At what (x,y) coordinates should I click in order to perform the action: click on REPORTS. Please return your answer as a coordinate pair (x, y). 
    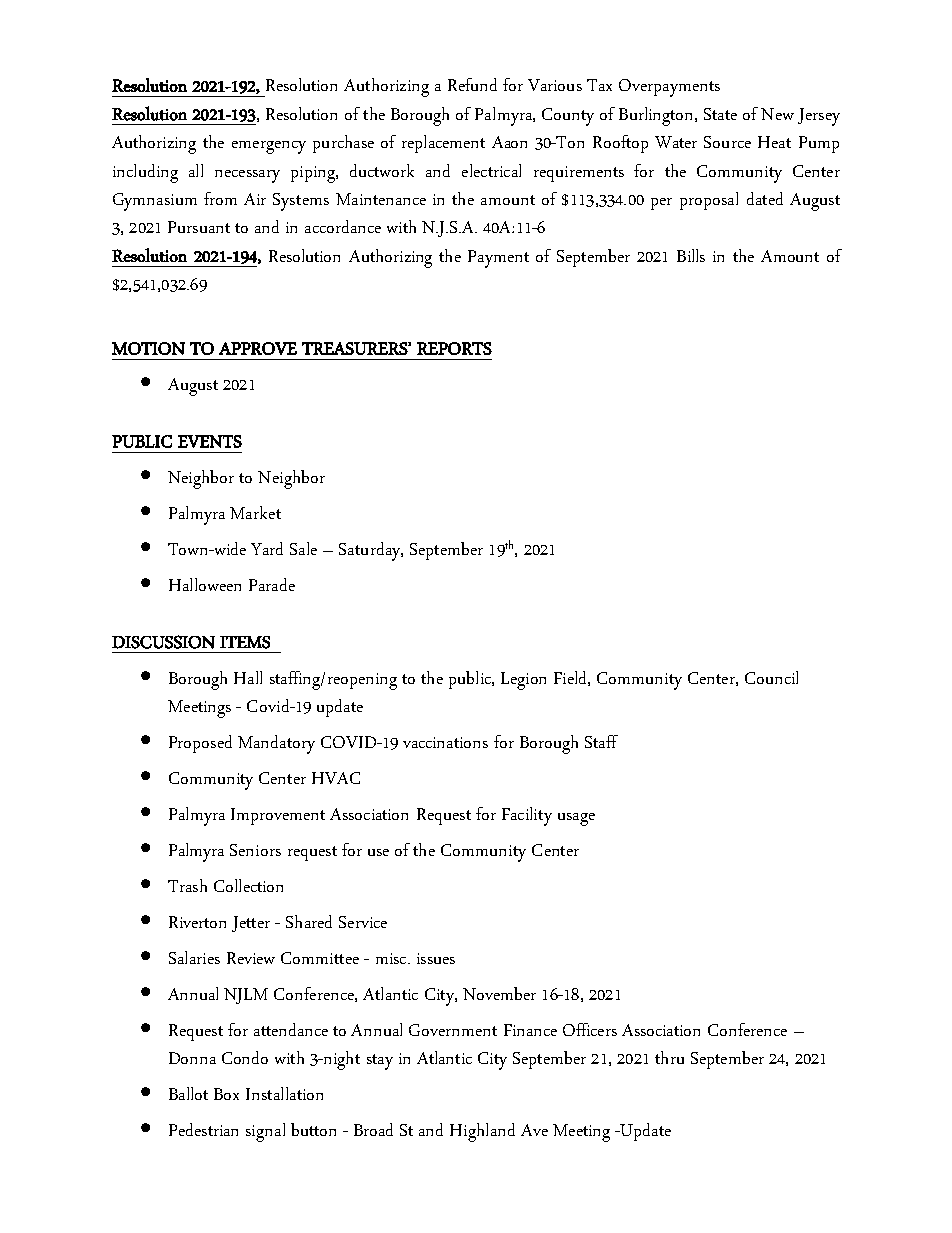
    Looking at the image, I should click on (454, 348).
